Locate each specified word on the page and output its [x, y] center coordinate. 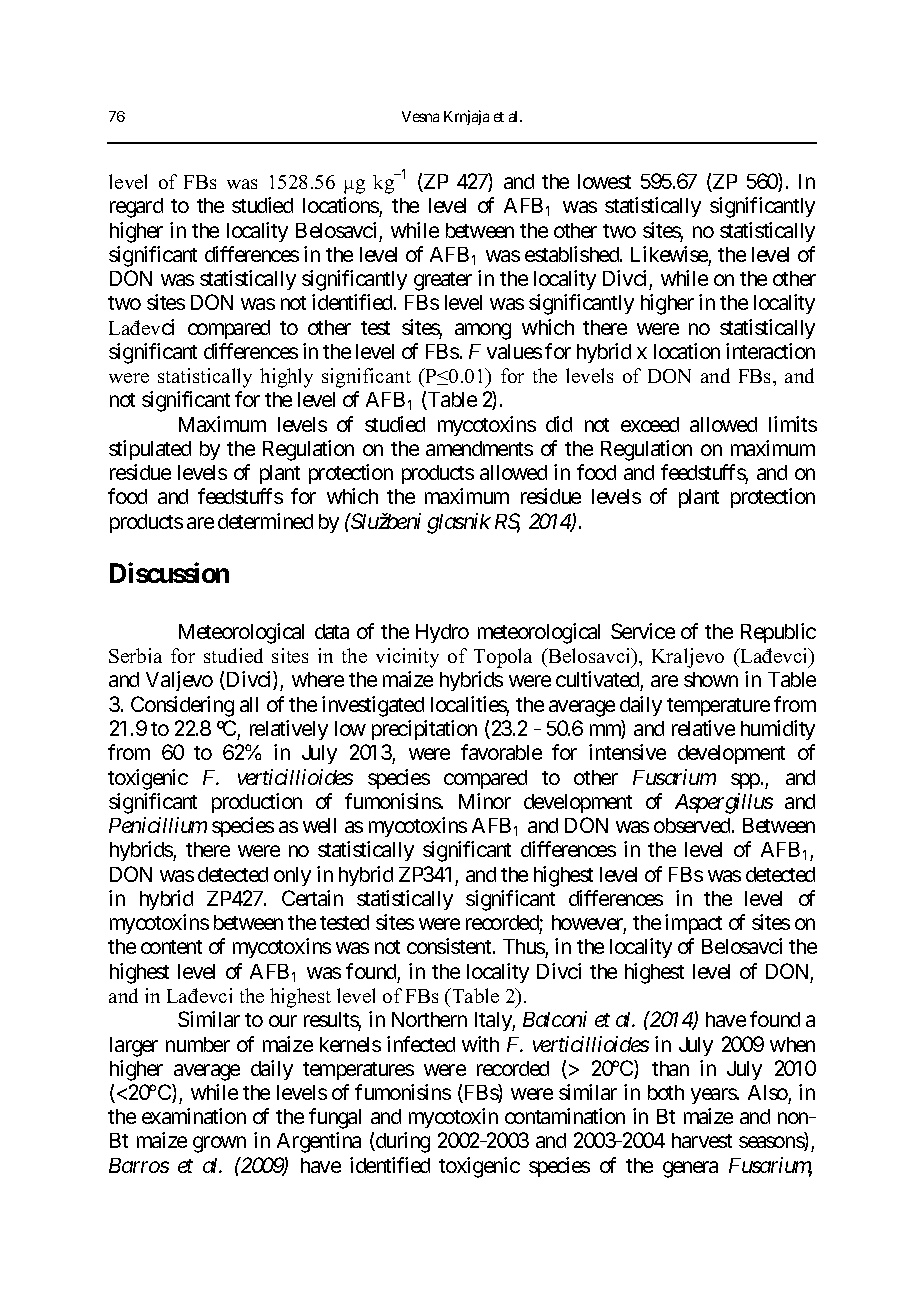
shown [711, 679]
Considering [182, 706]
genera [690, 1169]
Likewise [669, 254]
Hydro [442, 633]
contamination [565, 1116]
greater [443, 281]
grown [219, 1145]
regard [136, 208]
